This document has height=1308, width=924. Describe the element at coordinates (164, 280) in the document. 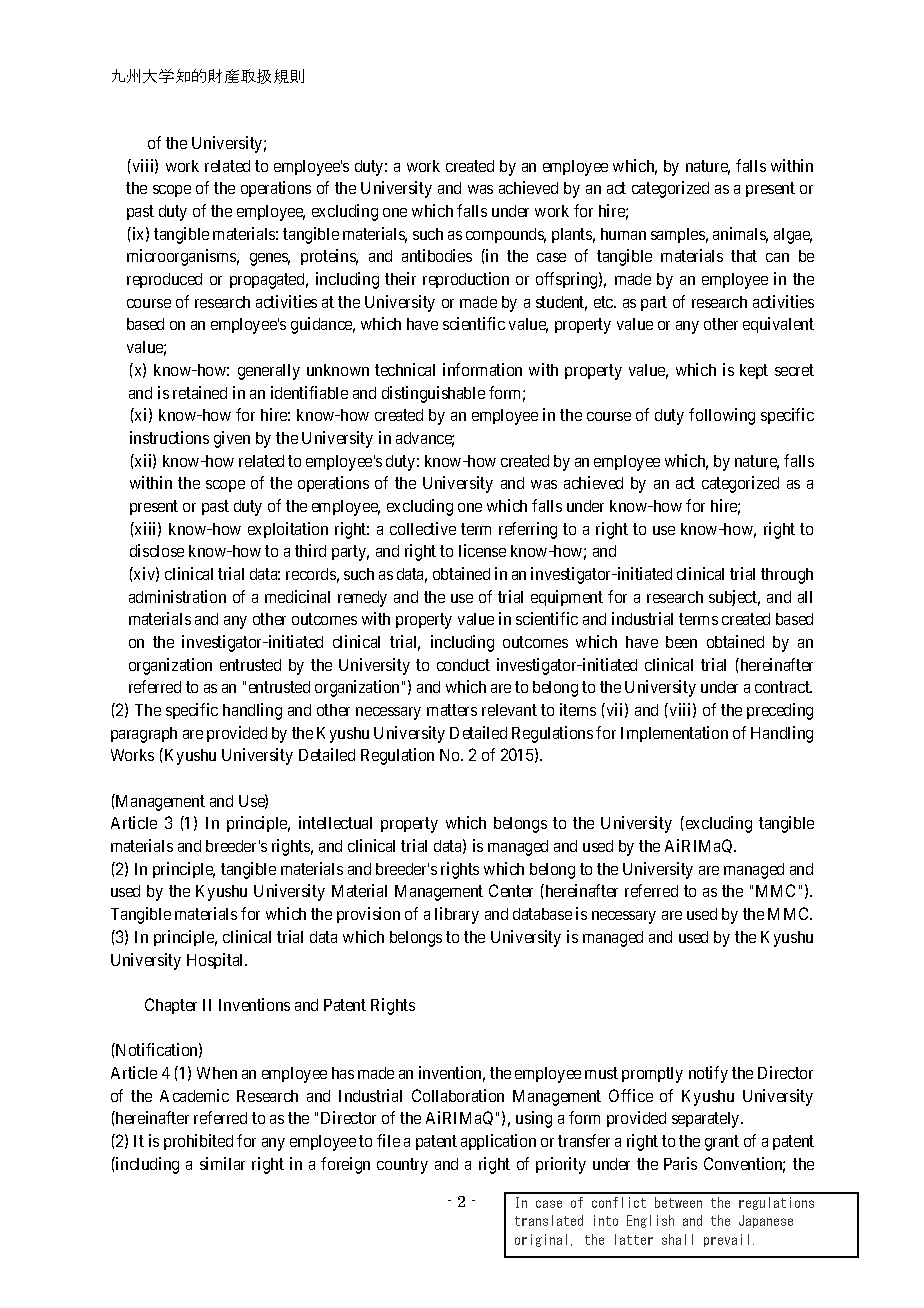

I see `reproduced` at that location.
